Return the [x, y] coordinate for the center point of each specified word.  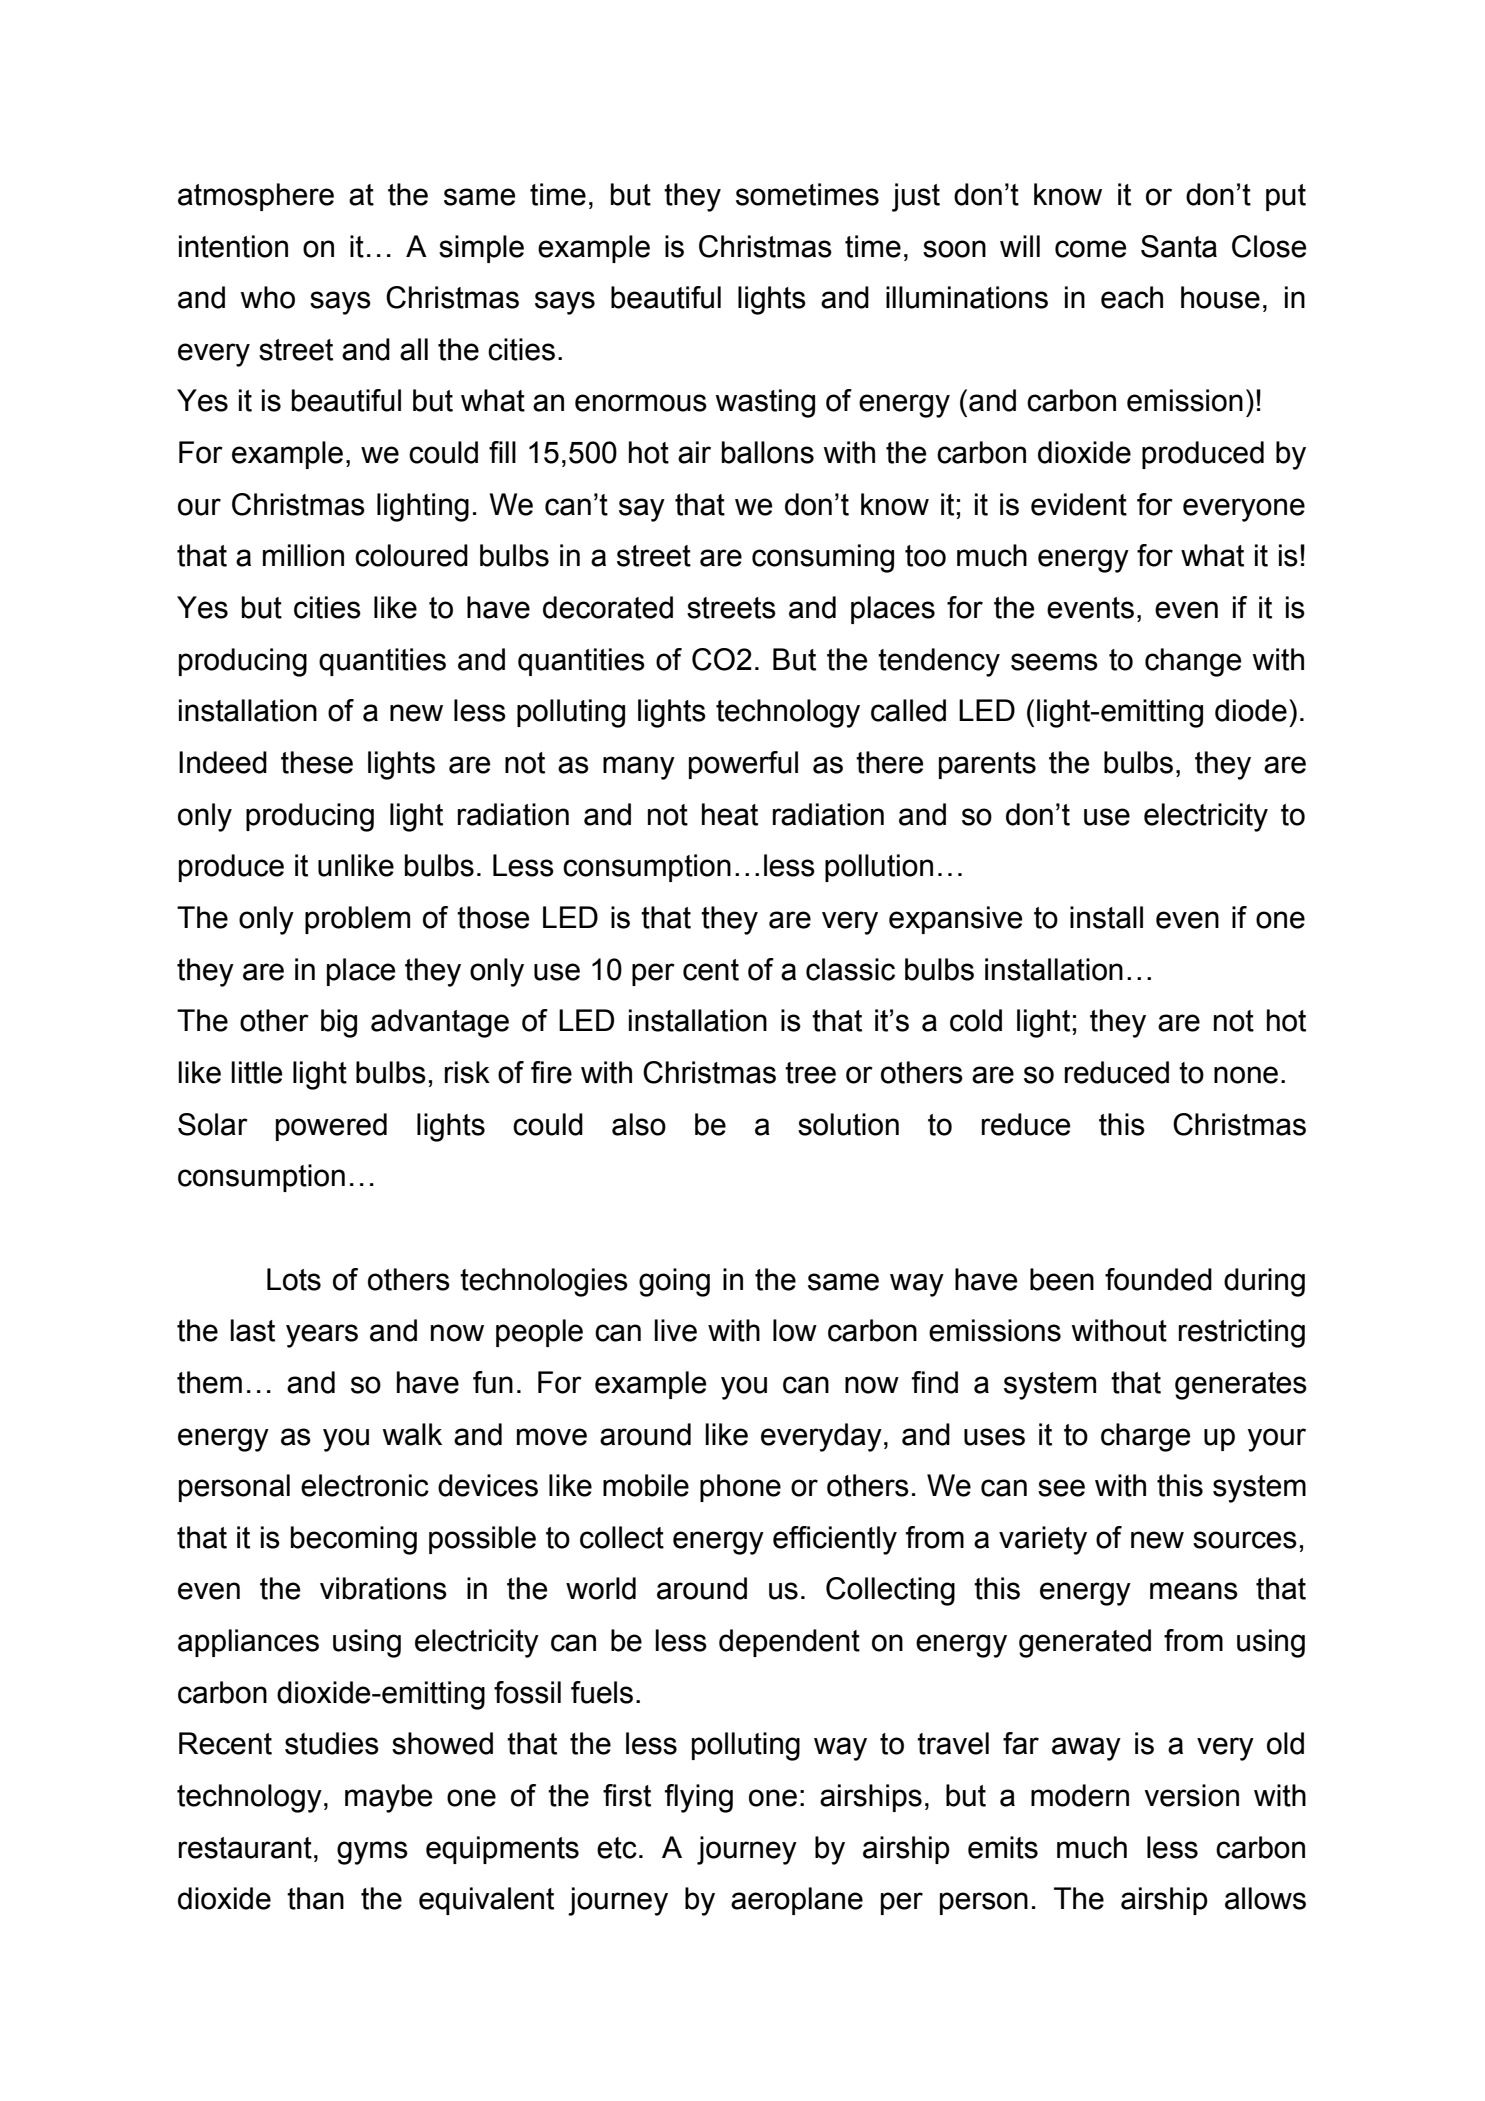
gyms [372, 1853]
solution [848, 1124]
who [267, 297]
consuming [823, 558]
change [1193, 662]
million [303, 555]
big [339, 1023]
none [1246, 1075]
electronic [365, 1485]
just [916, 197]
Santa [1179, 246]
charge [1145, 1437]
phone [740, 1488]
